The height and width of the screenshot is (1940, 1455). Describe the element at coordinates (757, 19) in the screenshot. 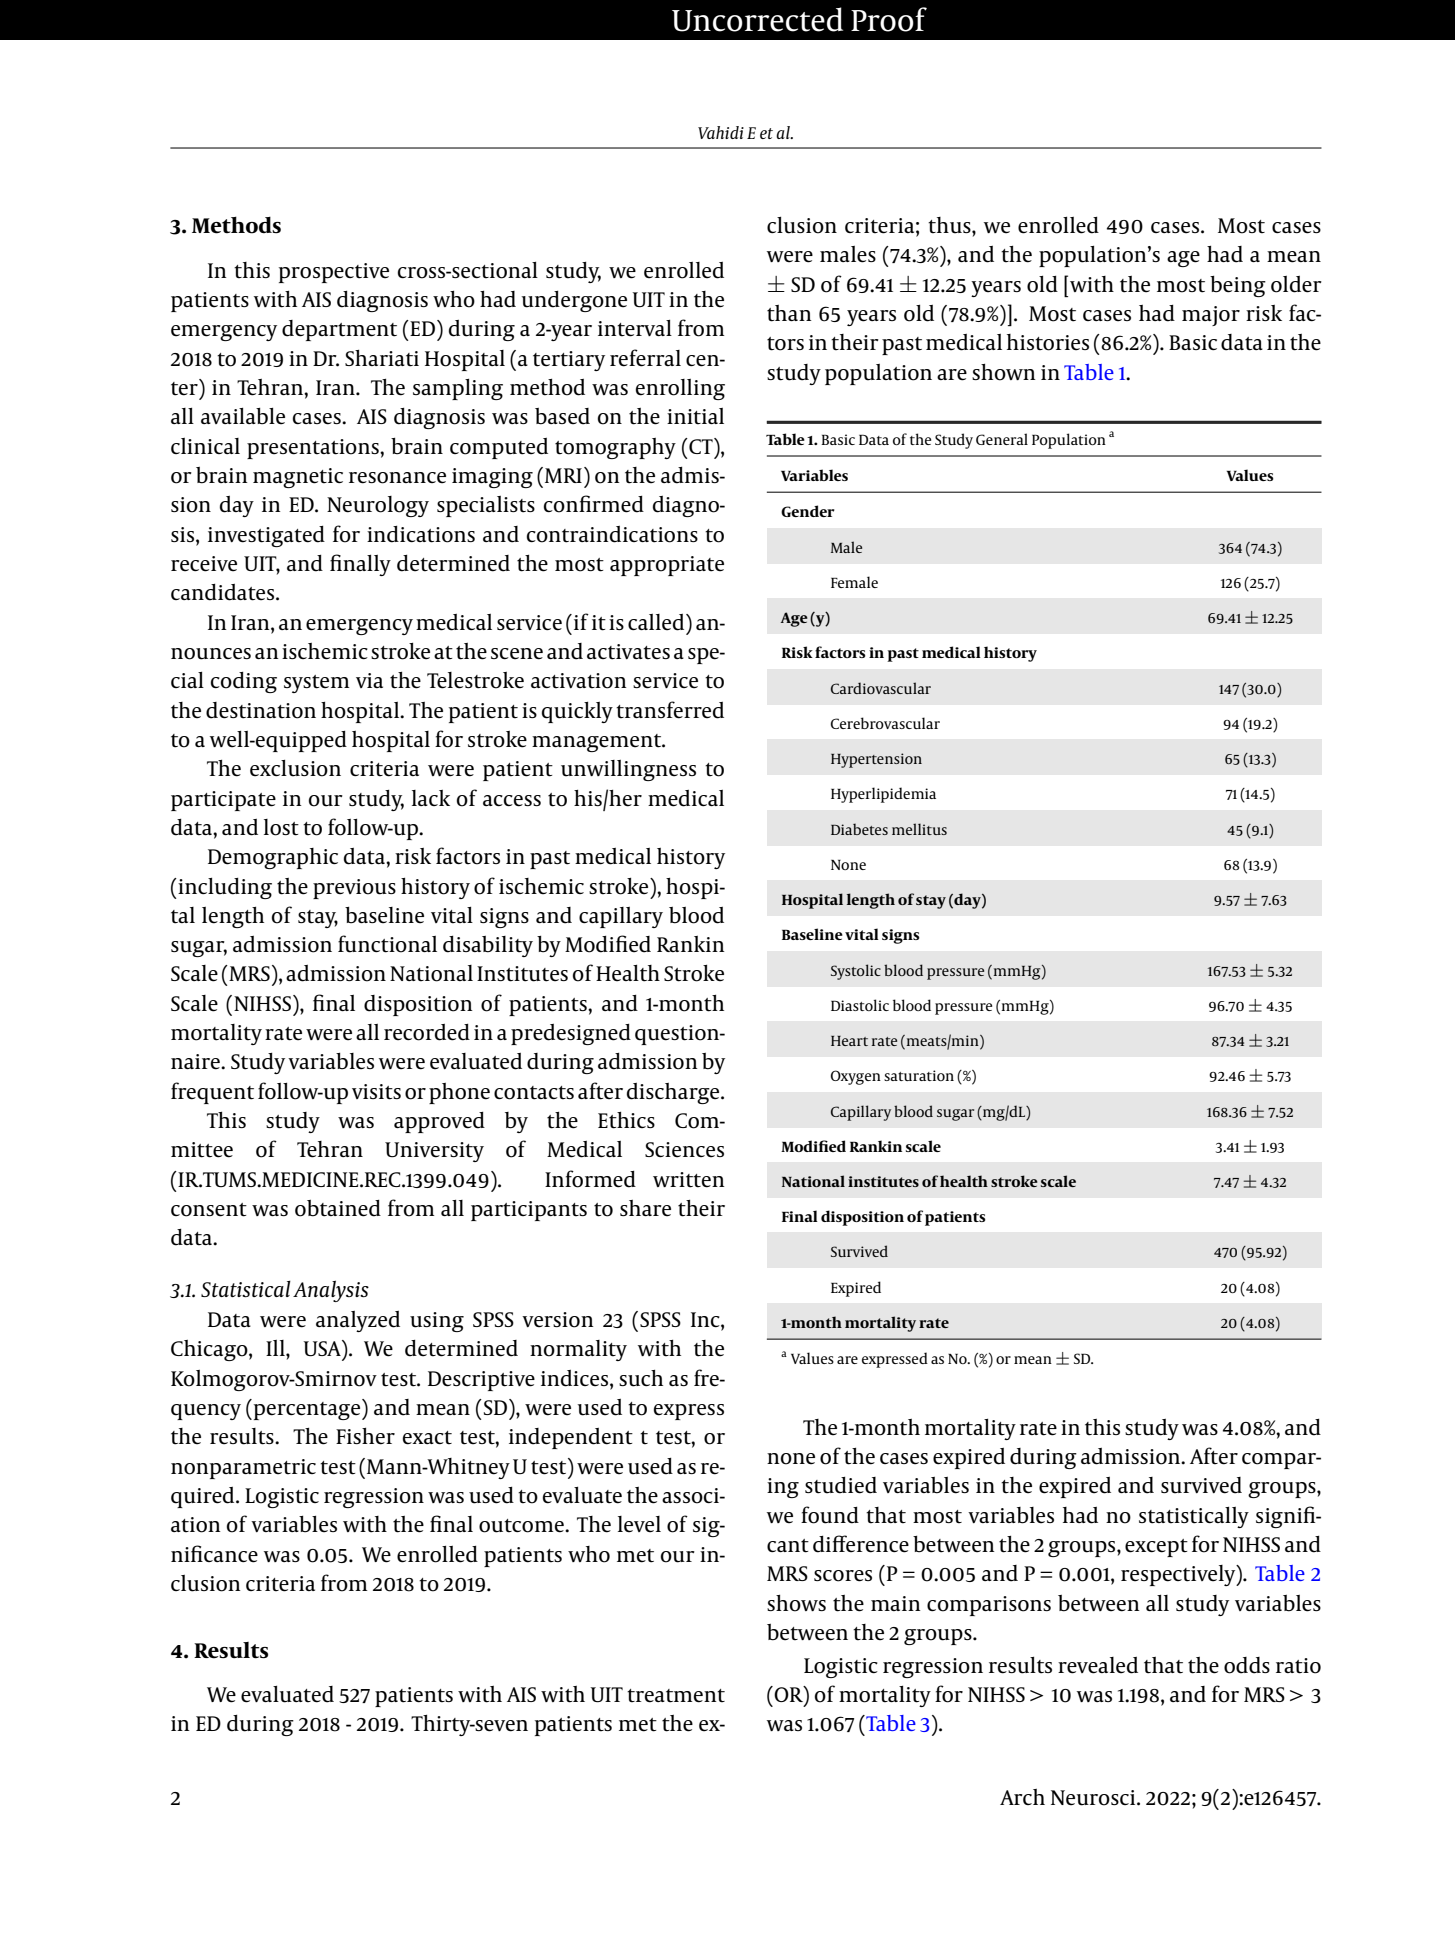

I see `Uncorrected` at that location.
